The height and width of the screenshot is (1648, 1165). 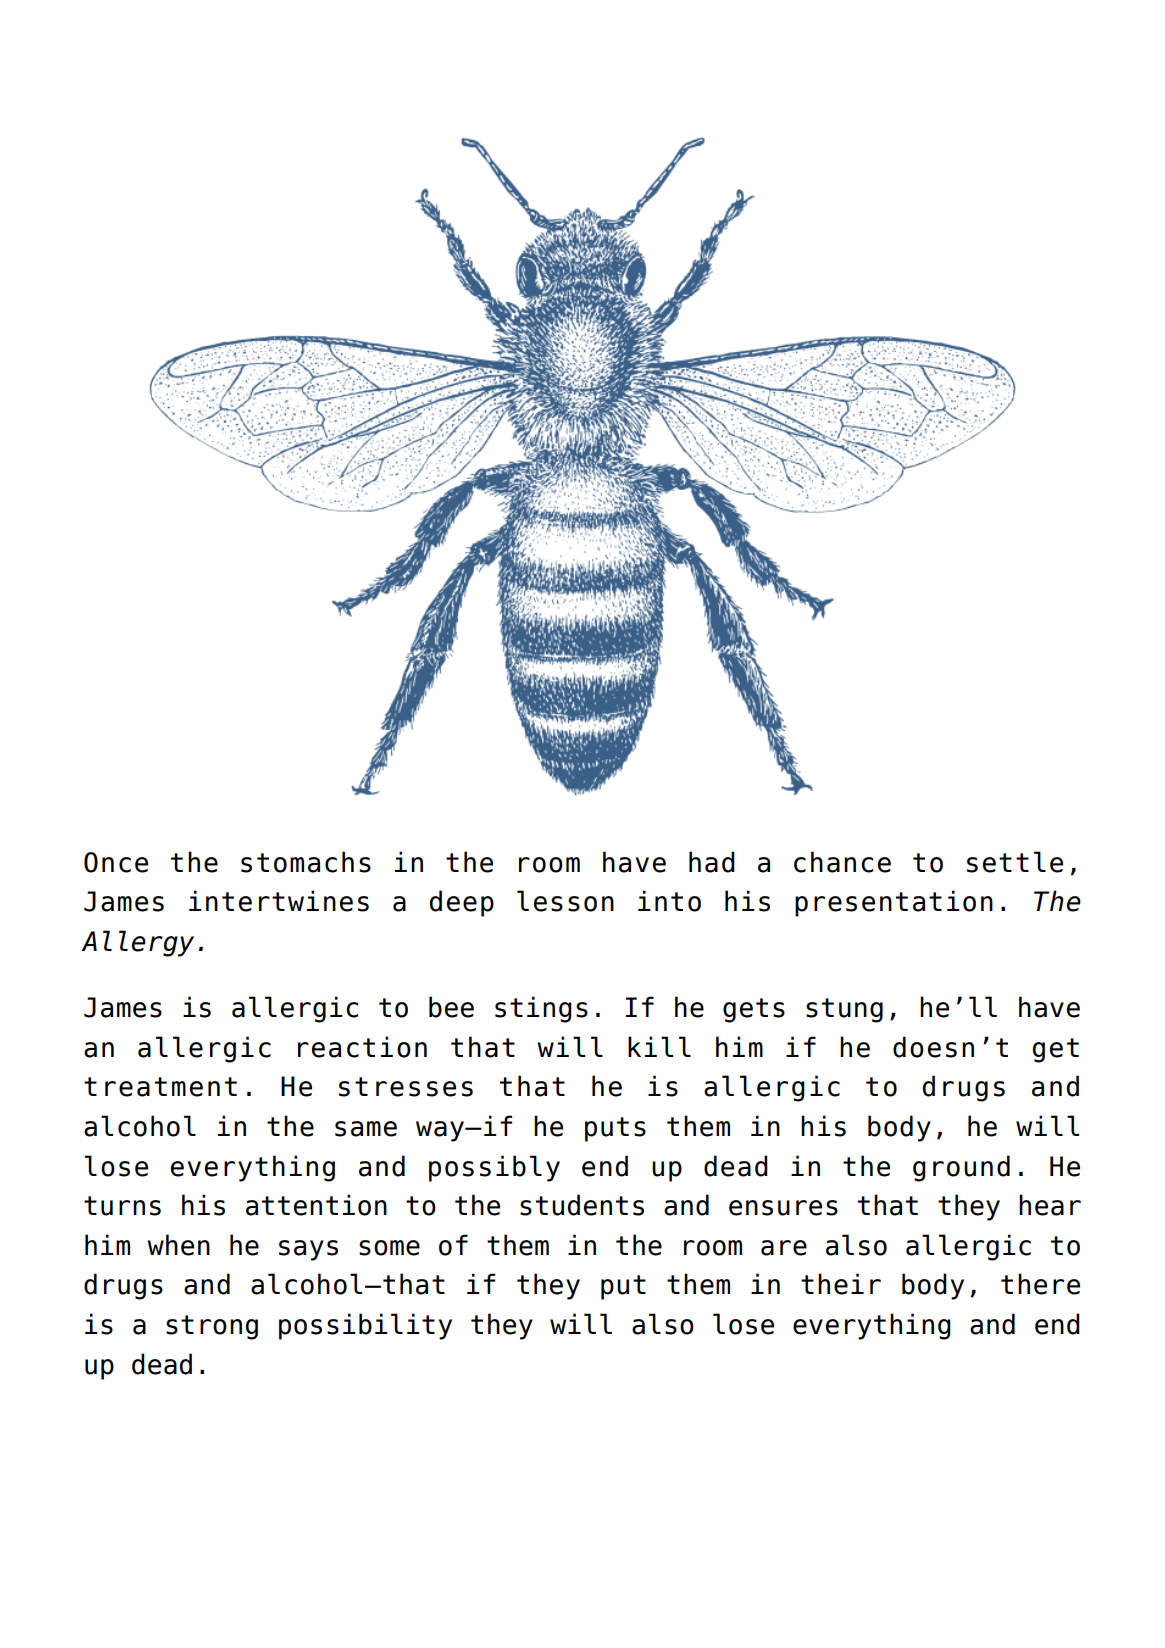 I want to click on possibility, so click(x=365, y=1326).
